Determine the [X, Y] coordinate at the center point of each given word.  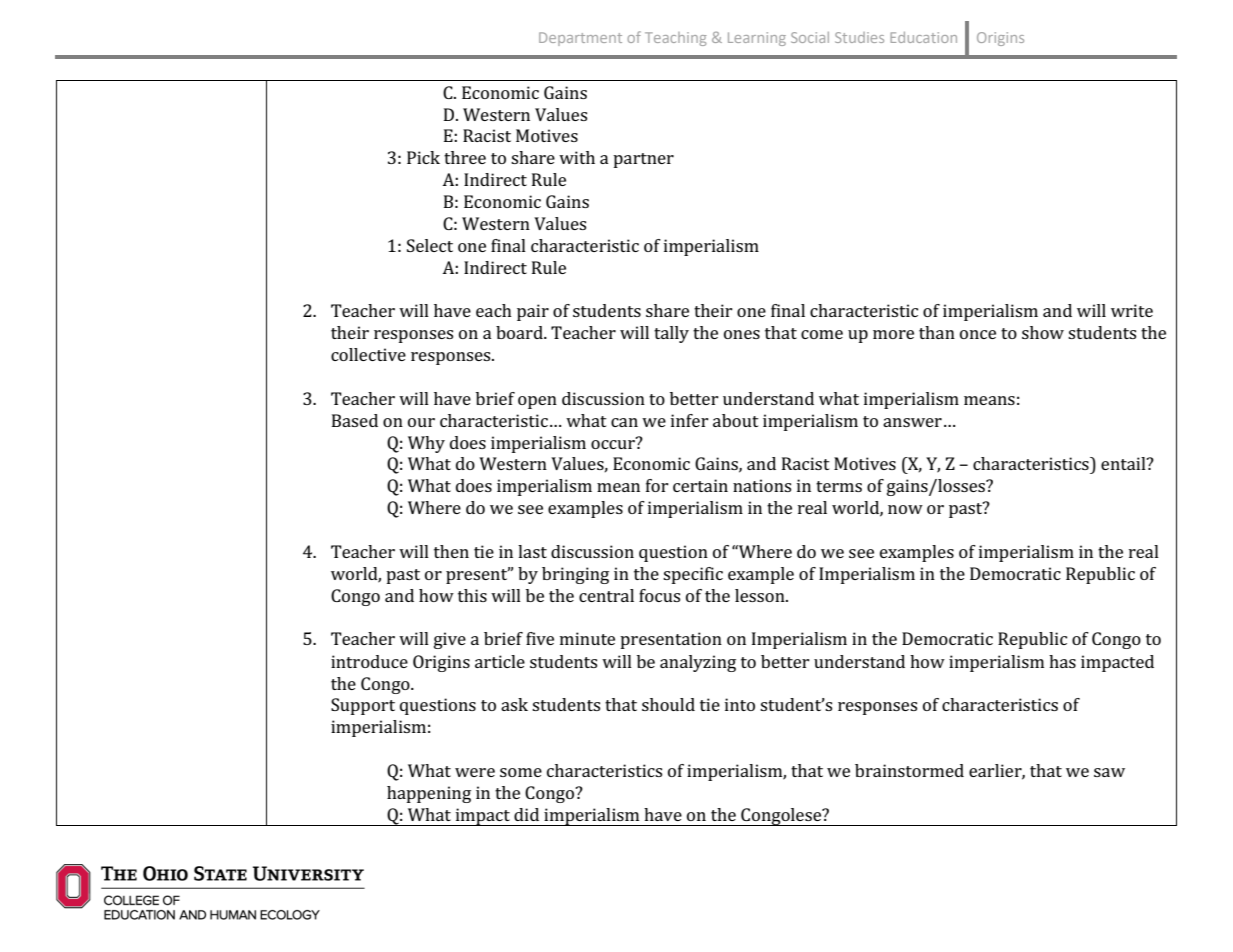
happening [429, 794]
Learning [757, 39]
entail [1124, 463]
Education [923, 37]
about [736, 420]
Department [580, 39]
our [421, 422]
